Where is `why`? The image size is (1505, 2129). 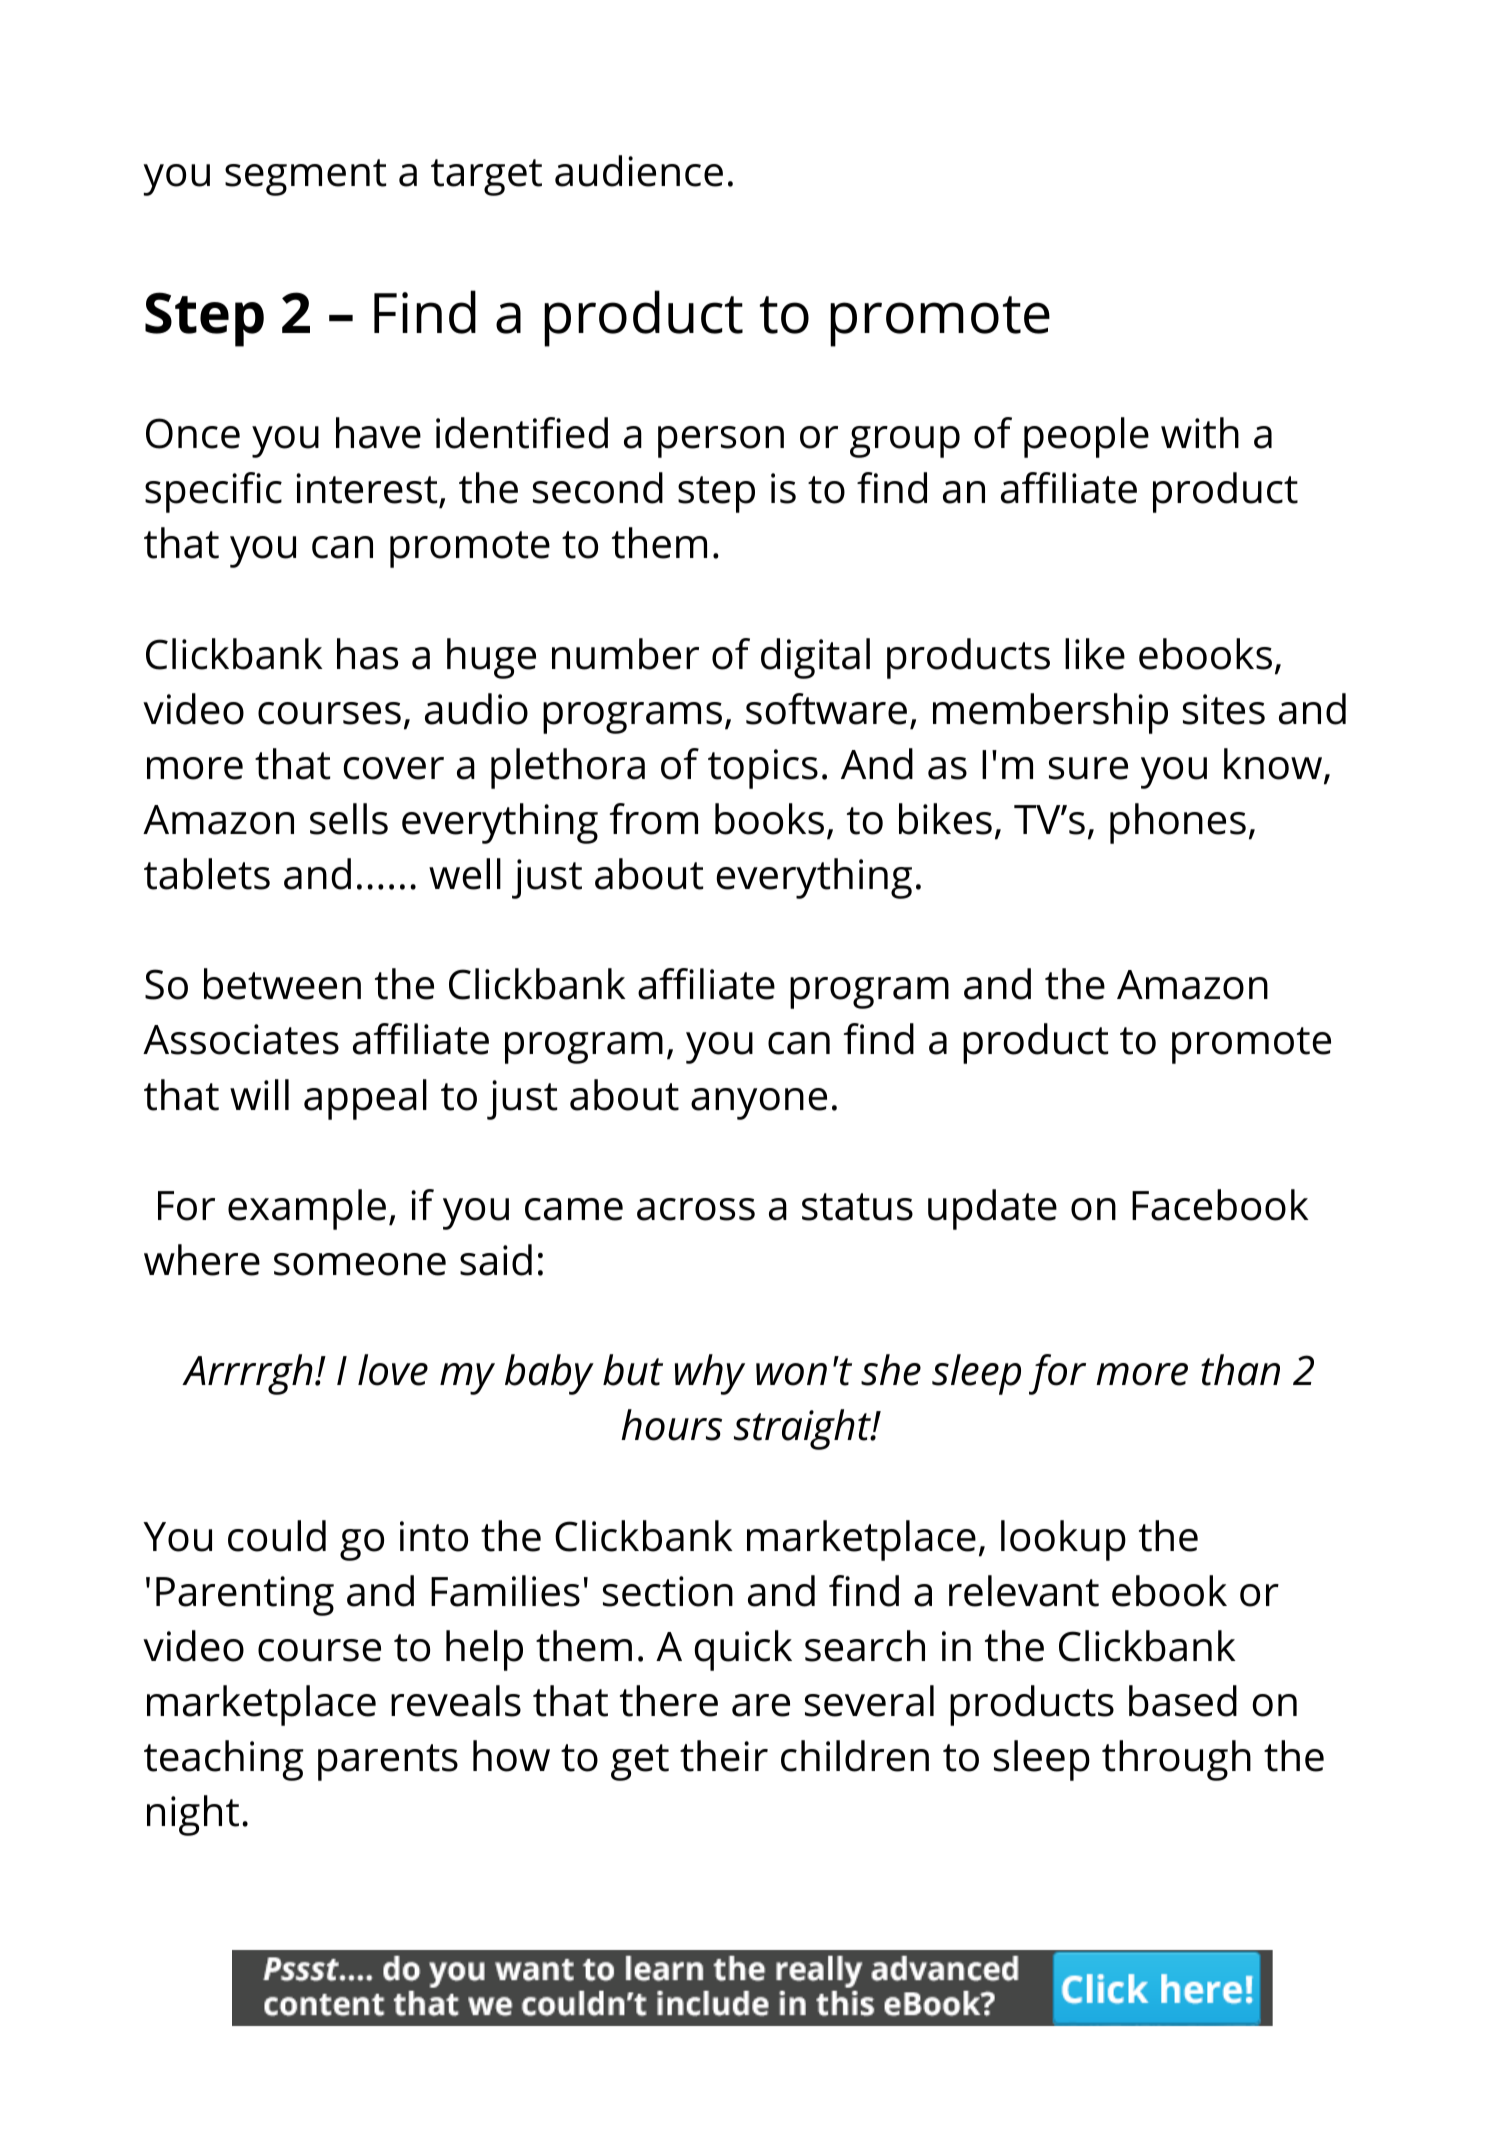 why is located at coordinates (710, 1374).
